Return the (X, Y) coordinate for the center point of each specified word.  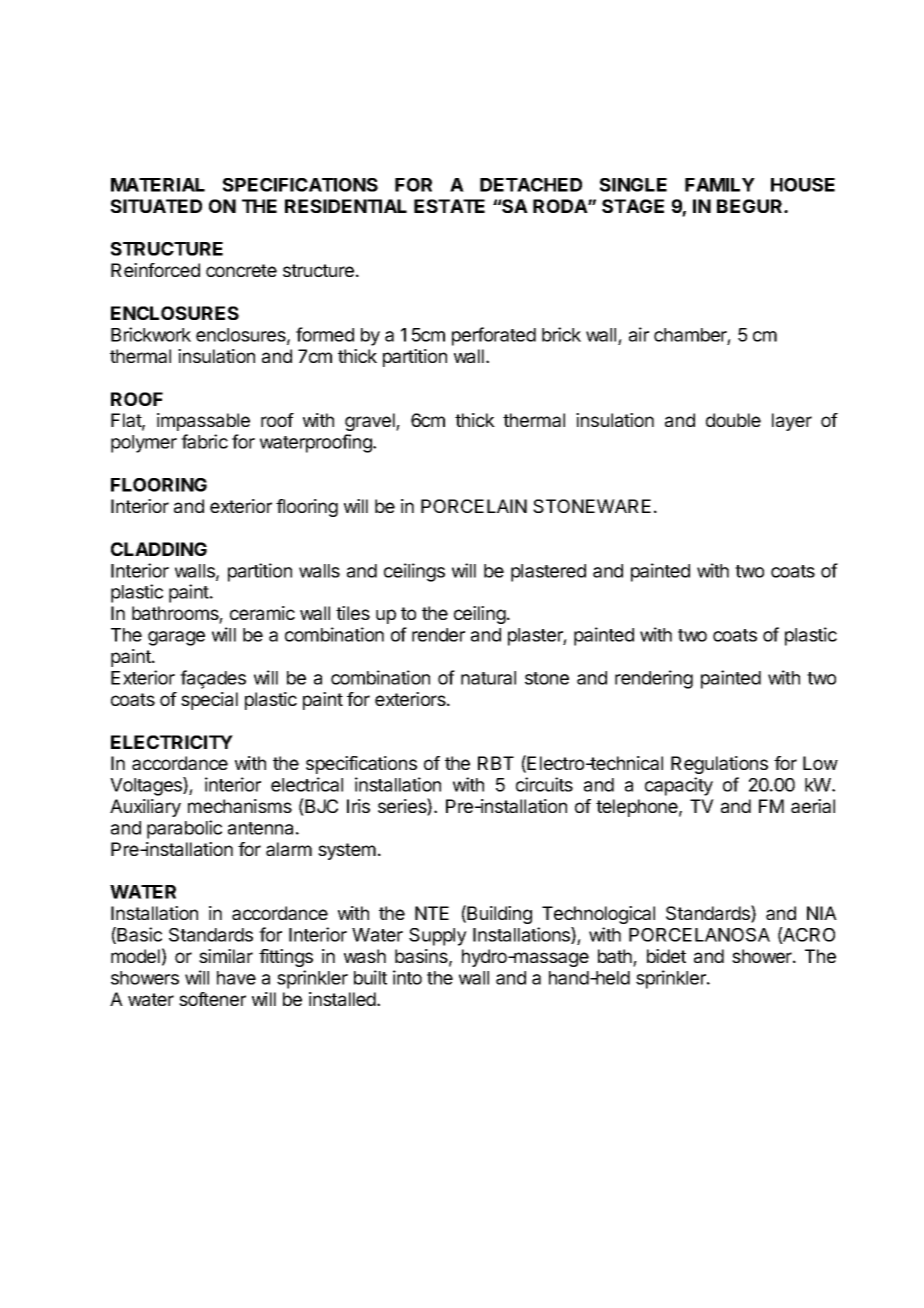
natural (488, 678)
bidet (666, 956)
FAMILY (720, 185)
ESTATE (449, 206)
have (236, 978)
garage (176, 638)
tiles (353, 613)
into (407, 977)
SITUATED (156, 206)
